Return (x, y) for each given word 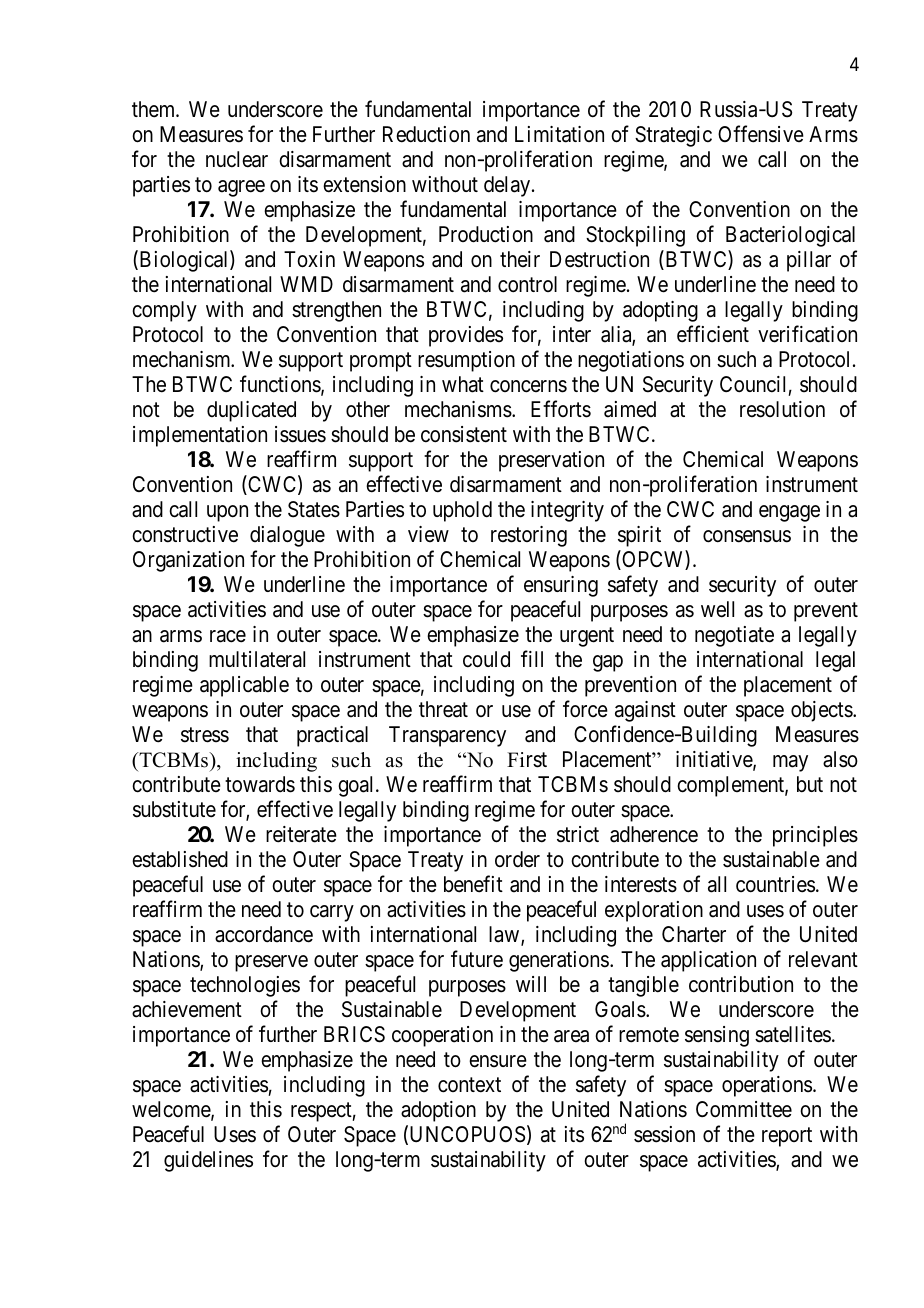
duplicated (251, 411)
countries (775, 884)
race (228, 636)
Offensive (761, 134)
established (180, 859)
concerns (528, 386)
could (486, 659)
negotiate (734, 636)
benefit (473, 884)
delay (508, 186)
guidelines (208, 1161)
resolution (782, 409)
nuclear (237, 159)
